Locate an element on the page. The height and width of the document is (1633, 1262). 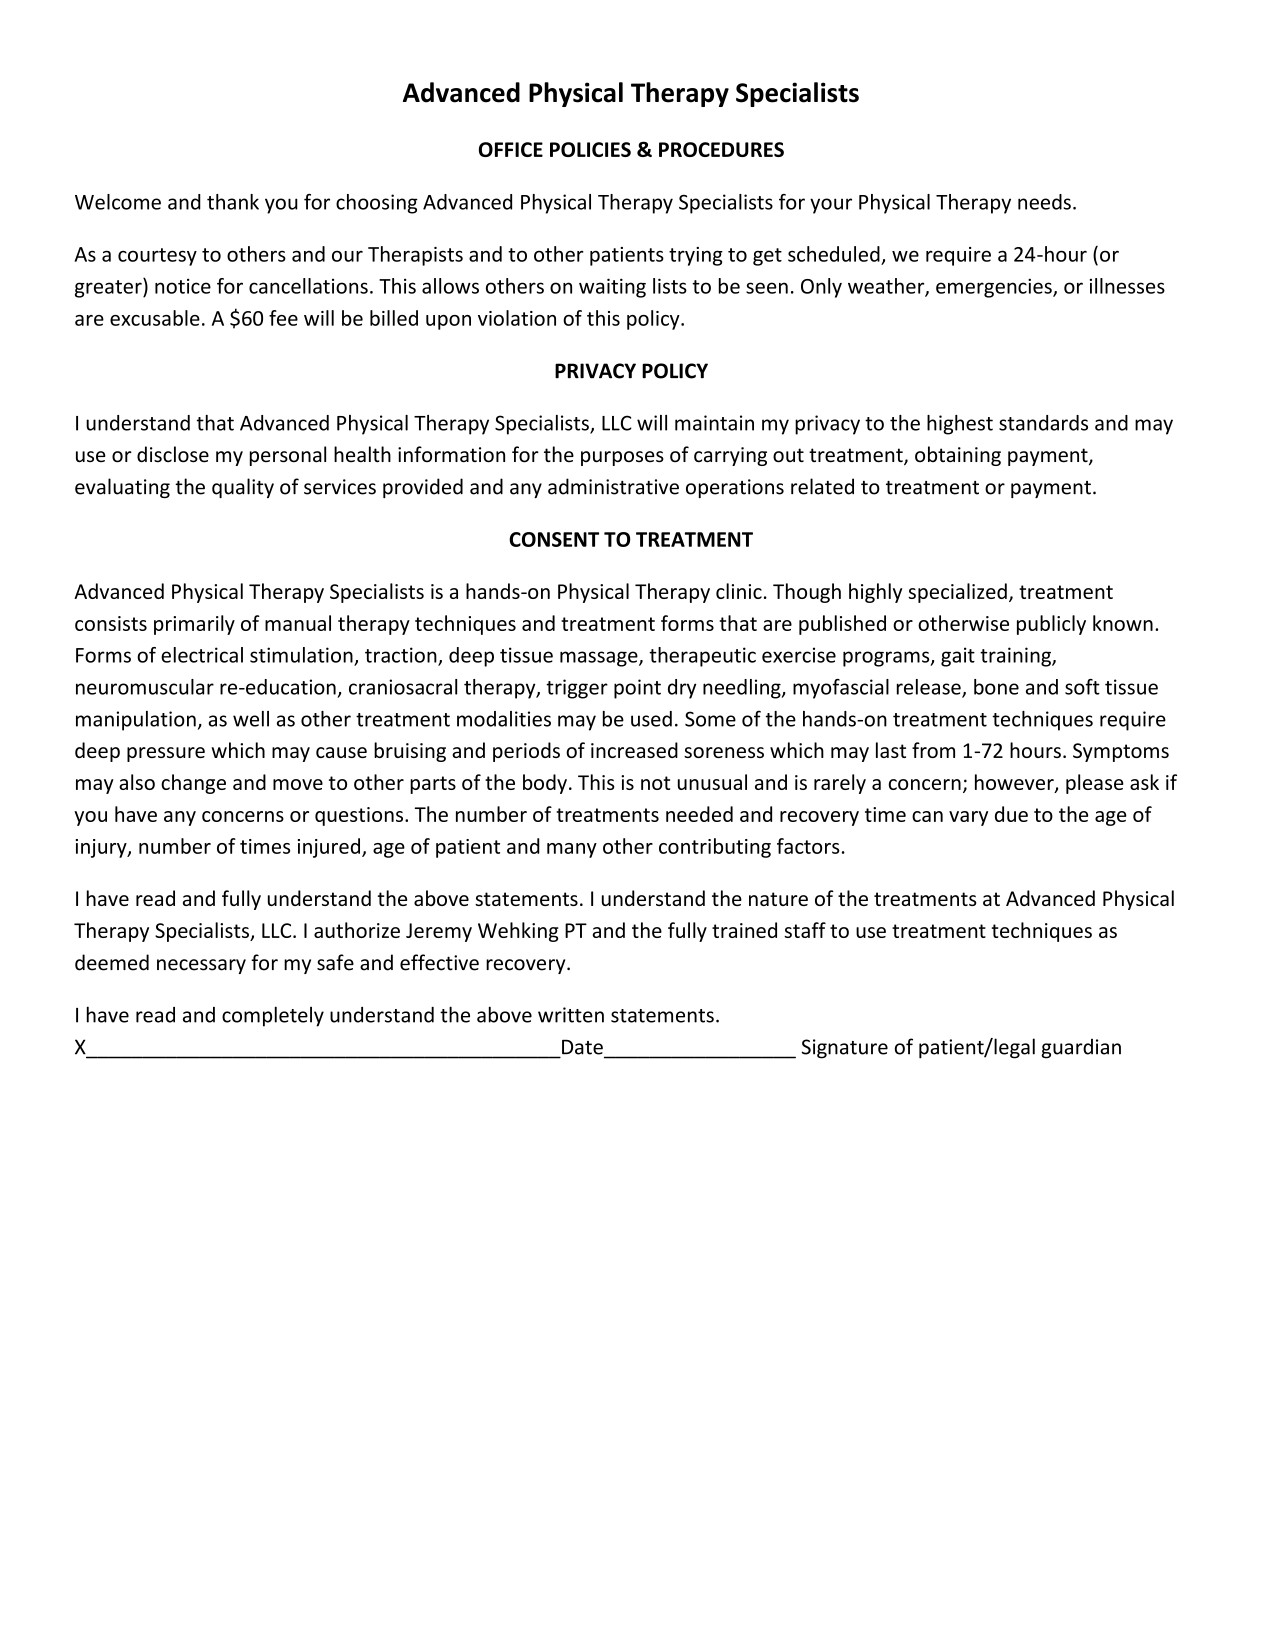
specialized is located at coordinates (957, 593).
